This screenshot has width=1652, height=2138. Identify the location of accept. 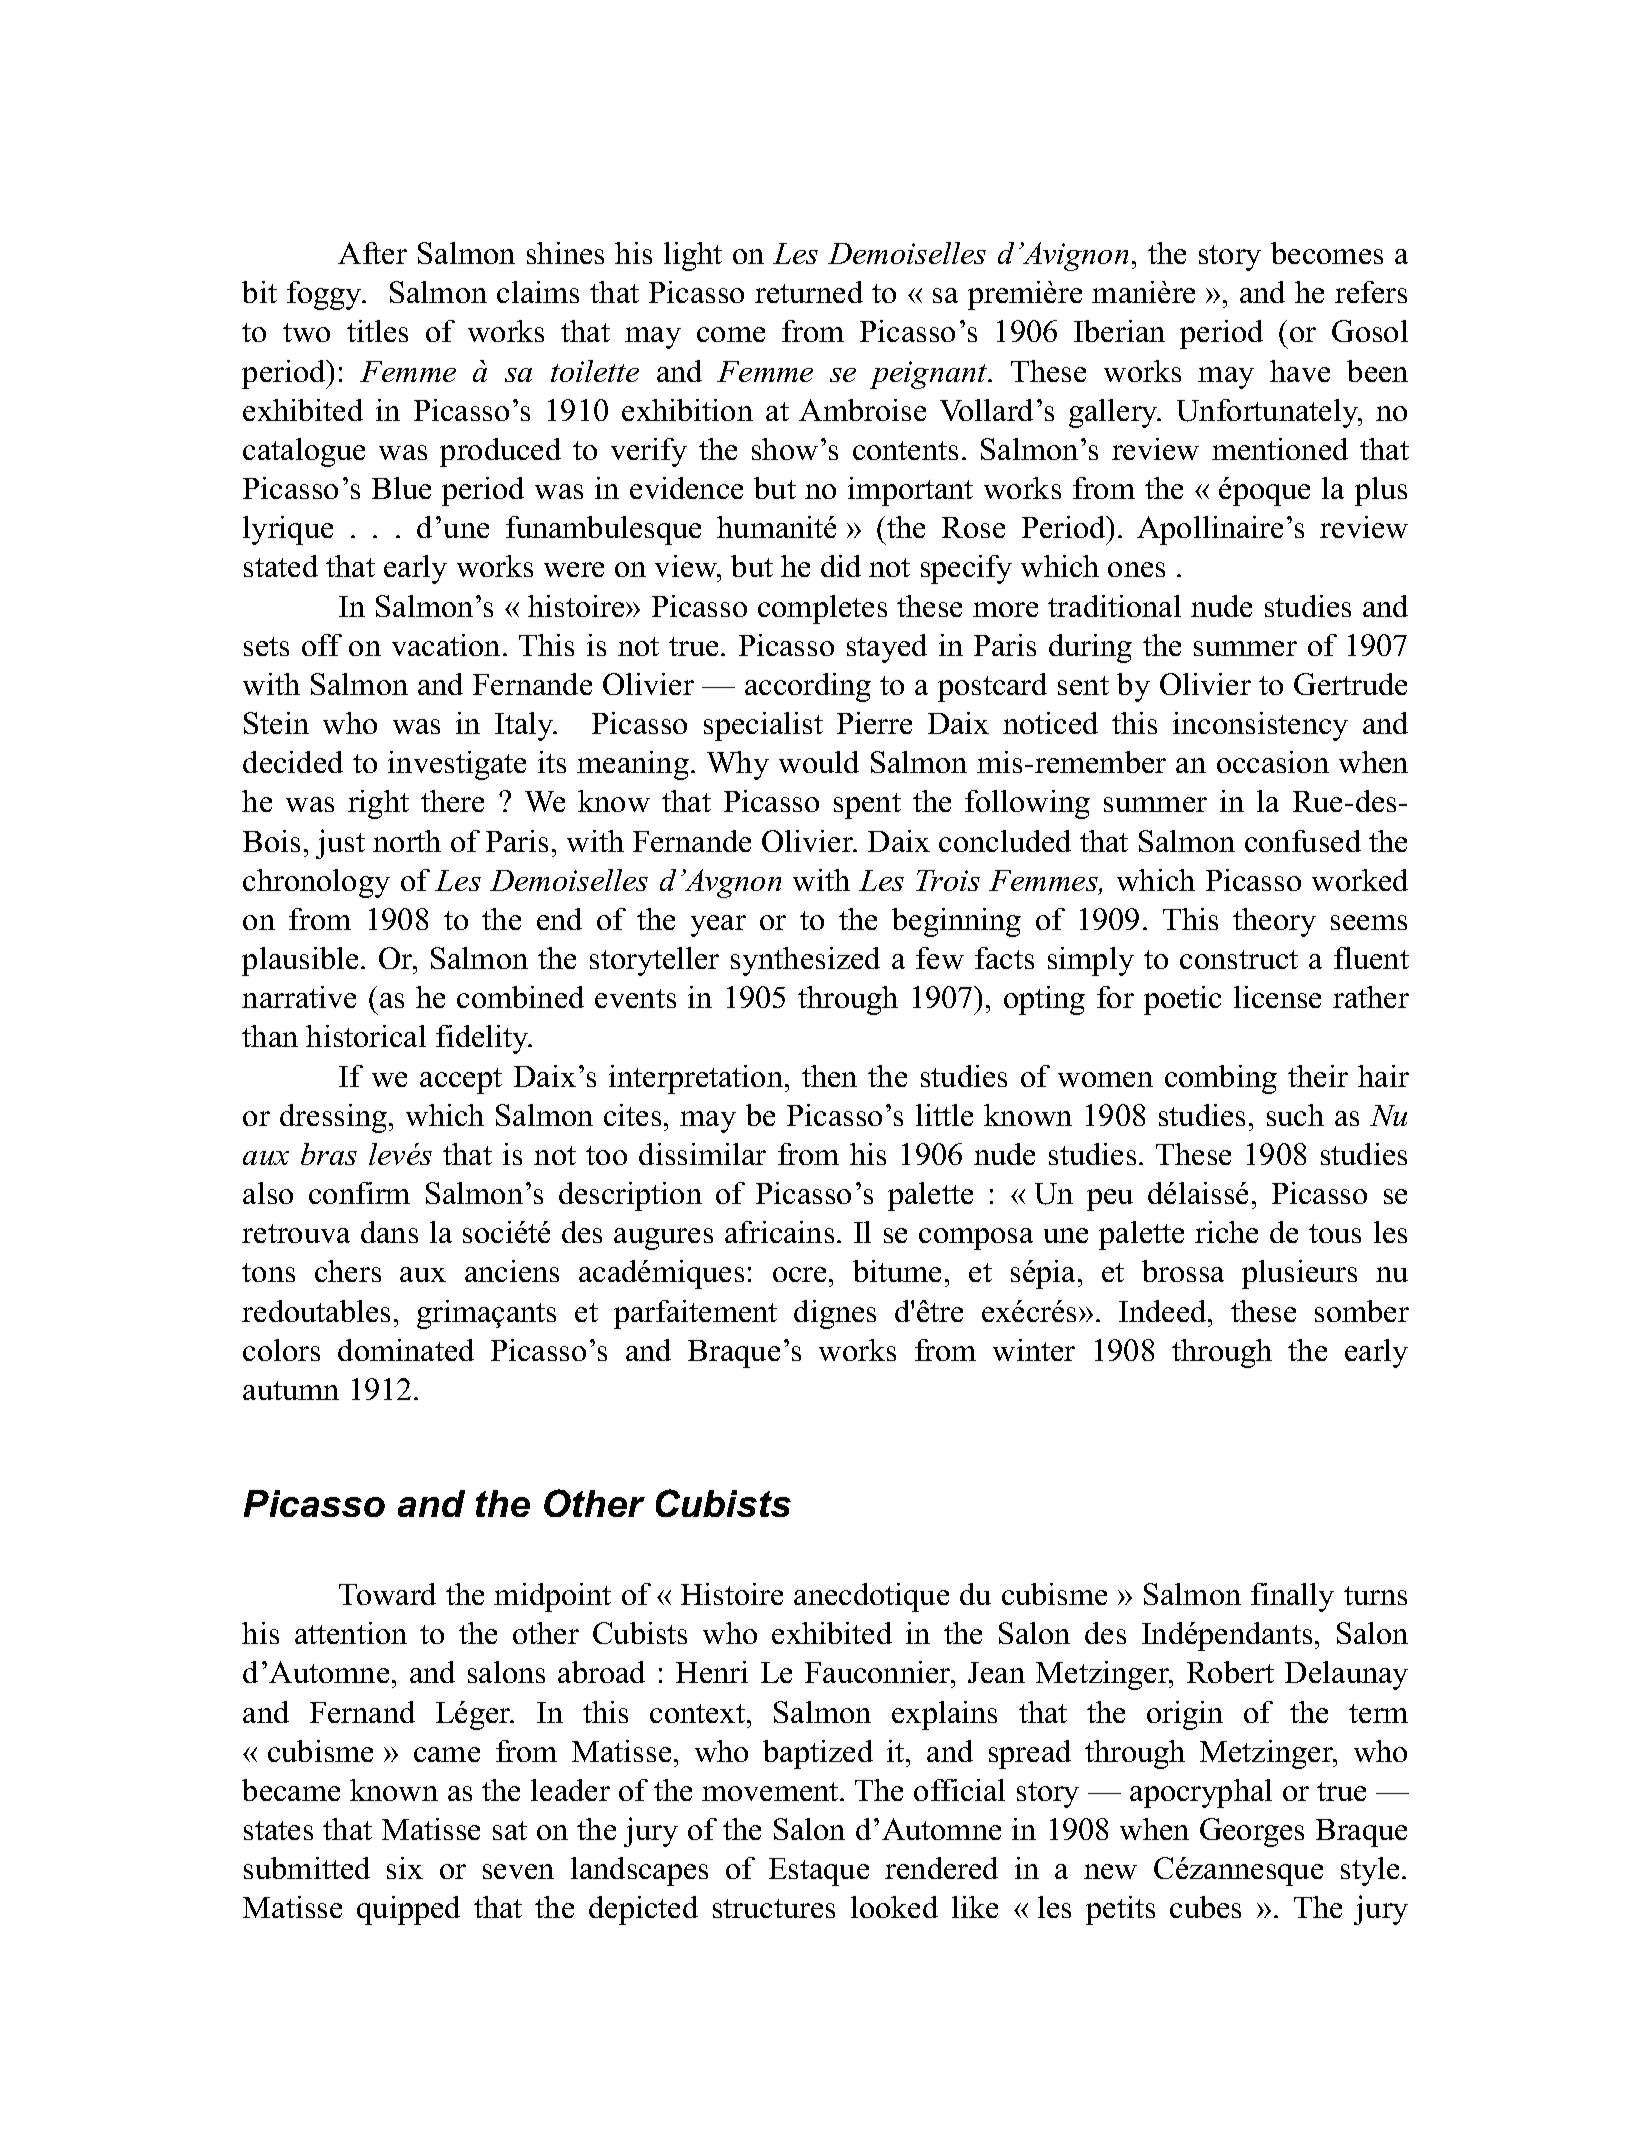
(461, 1081).
